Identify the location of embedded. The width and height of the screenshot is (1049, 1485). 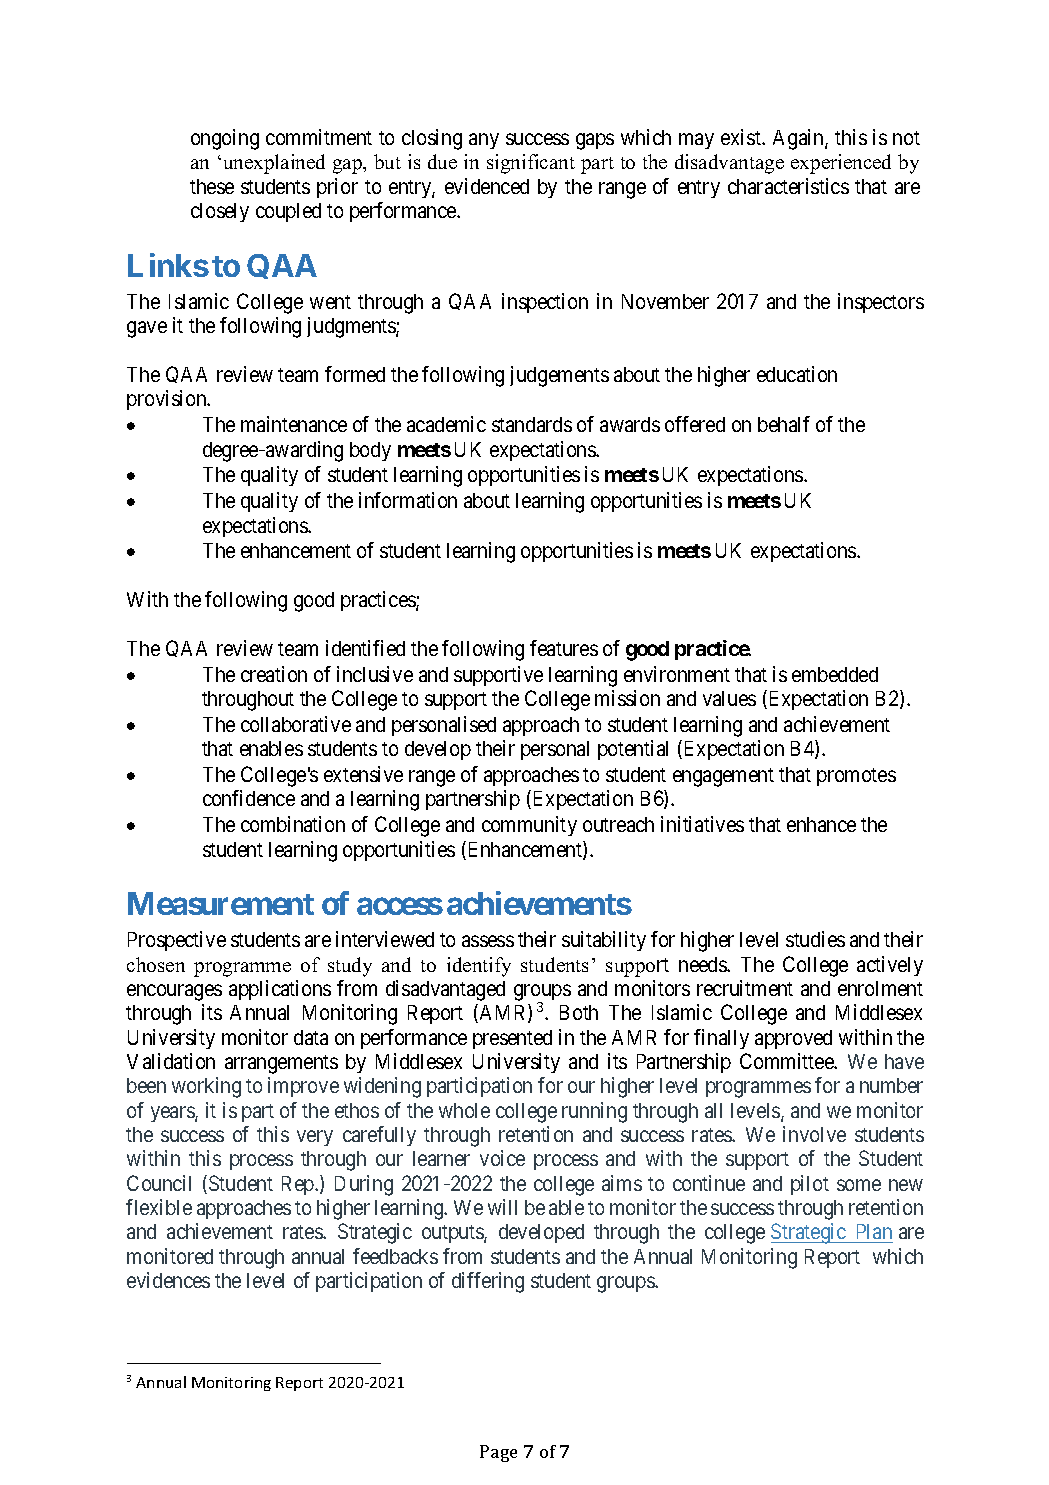
(835, 674).
